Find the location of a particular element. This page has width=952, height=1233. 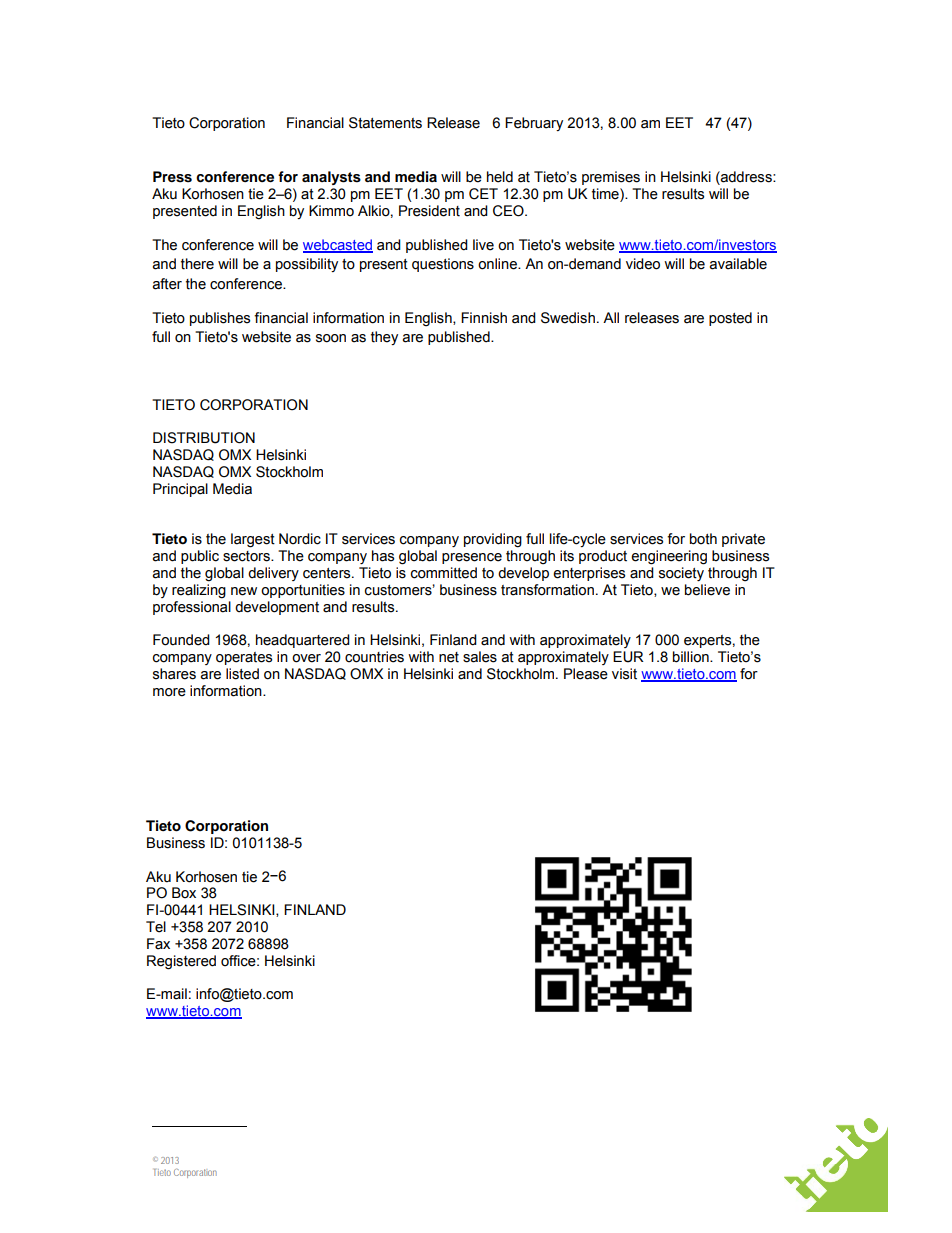

Box is located at coordinates (184, 893).
